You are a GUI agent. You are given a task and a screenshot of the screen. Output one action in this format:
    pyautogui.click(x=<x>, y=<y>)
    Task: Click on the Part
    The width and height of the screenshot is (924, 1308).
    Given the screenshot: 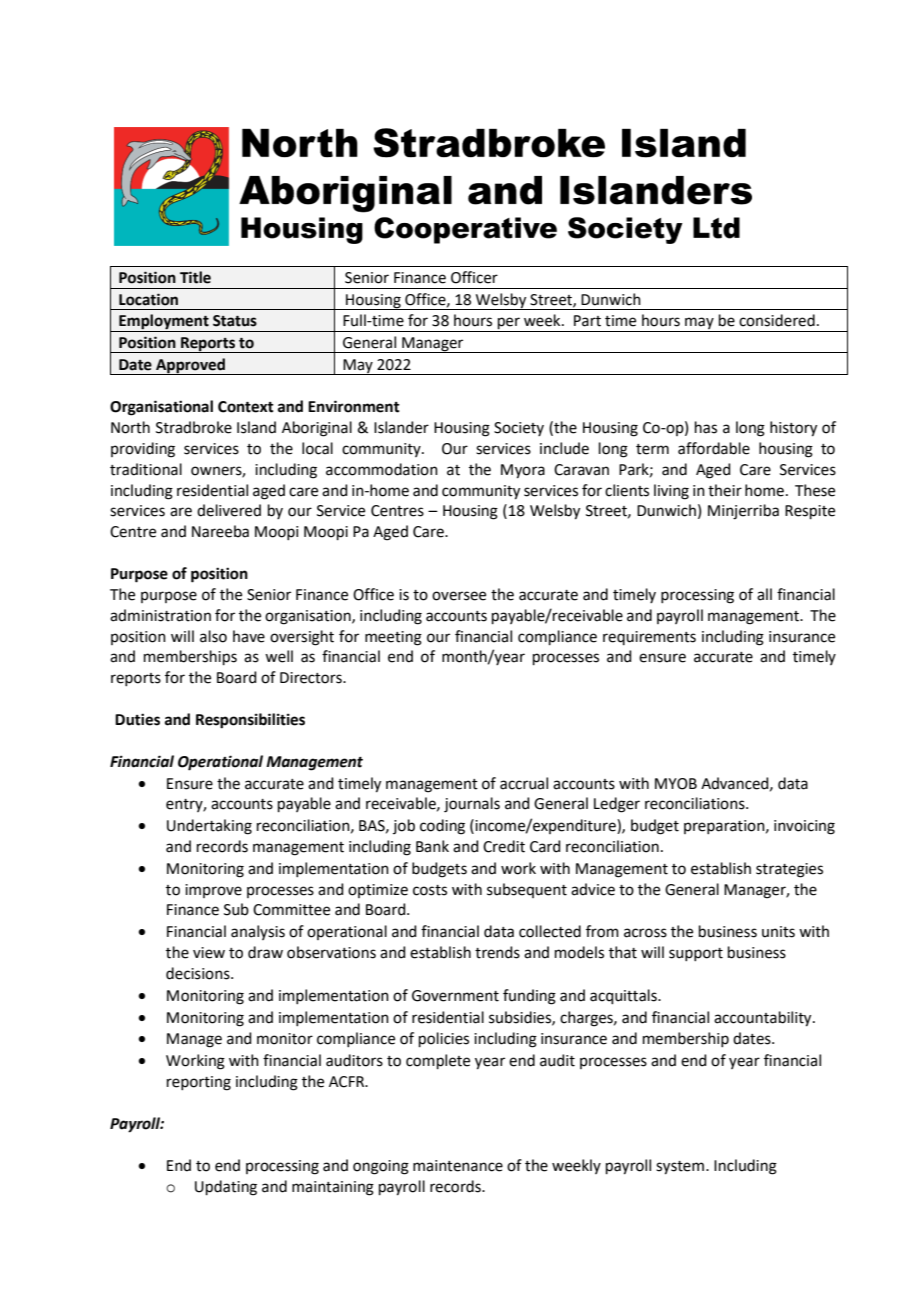 What is the action you would take?
    pyautogui.click(x=587, y=321)
